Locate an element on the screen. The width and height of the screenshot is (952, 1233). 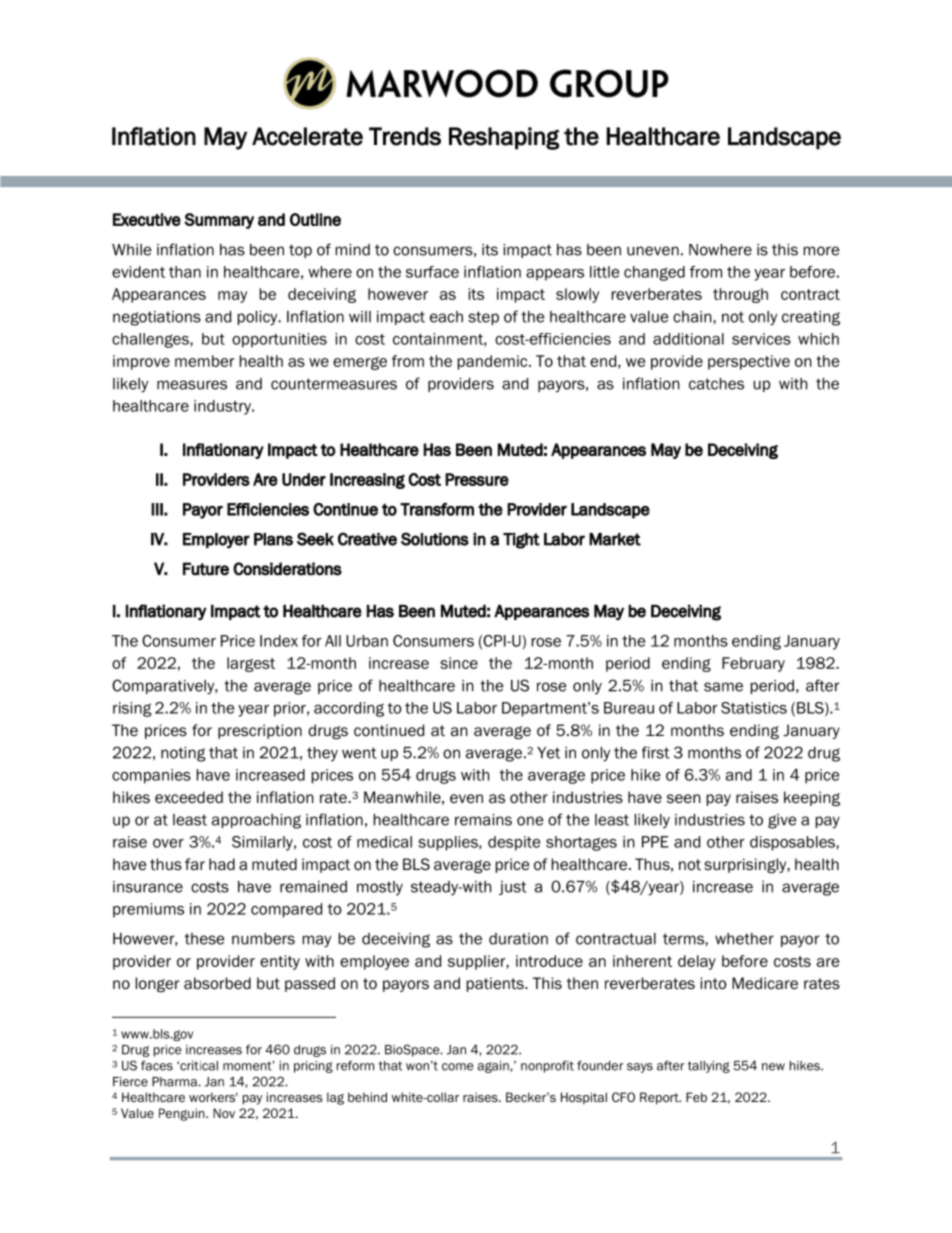
largest is located at coordinates (251, 664).
